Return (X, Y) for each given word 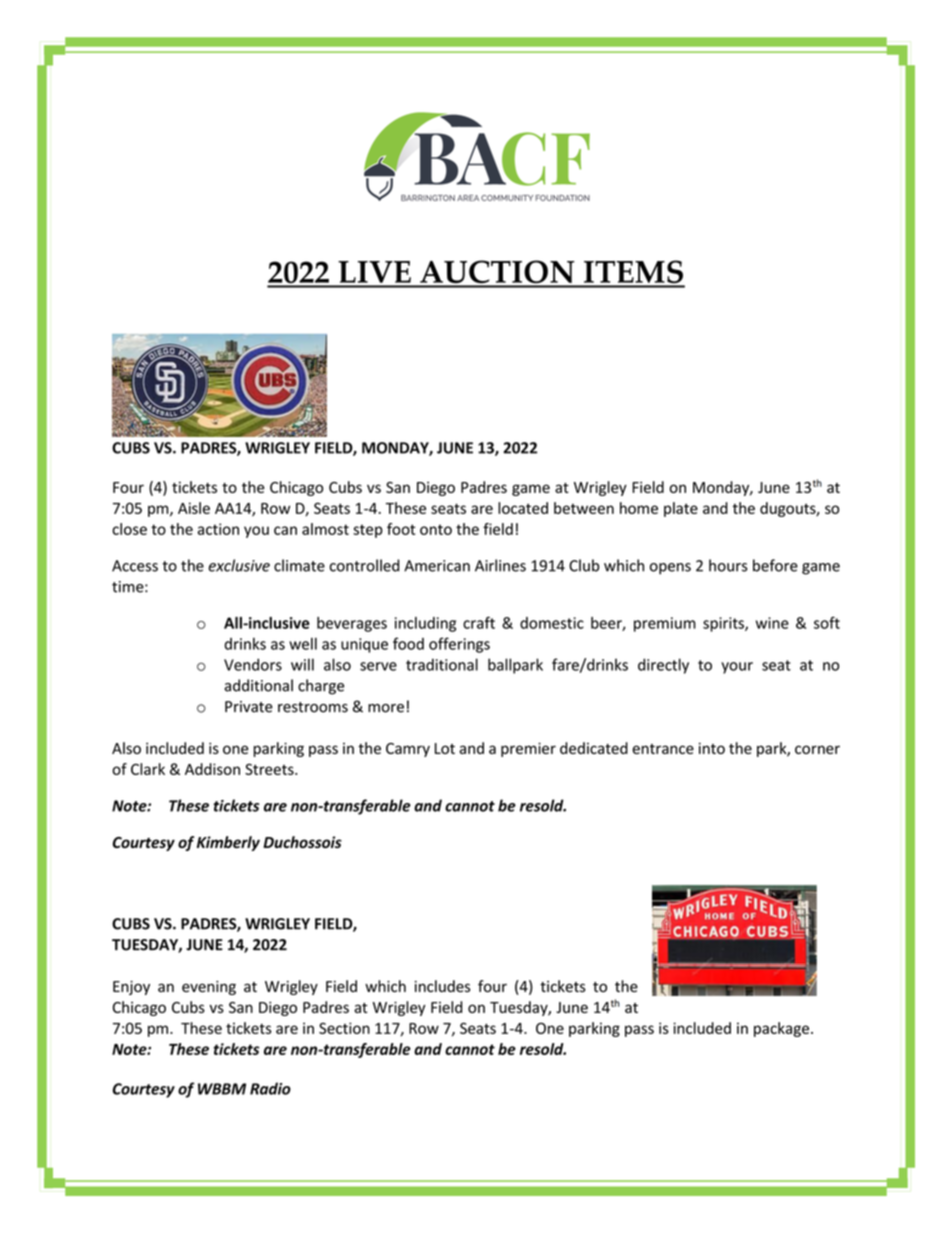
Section (344, 1028)
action (218, 529)
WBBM (222, 1089)
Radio (270, 1088)
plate (681, 509)
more (386, 708)
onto (436, 529)
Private (249, 707)
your (737, 668)
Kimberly (228, 843)
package (781, 1029)
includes (442, 986)
